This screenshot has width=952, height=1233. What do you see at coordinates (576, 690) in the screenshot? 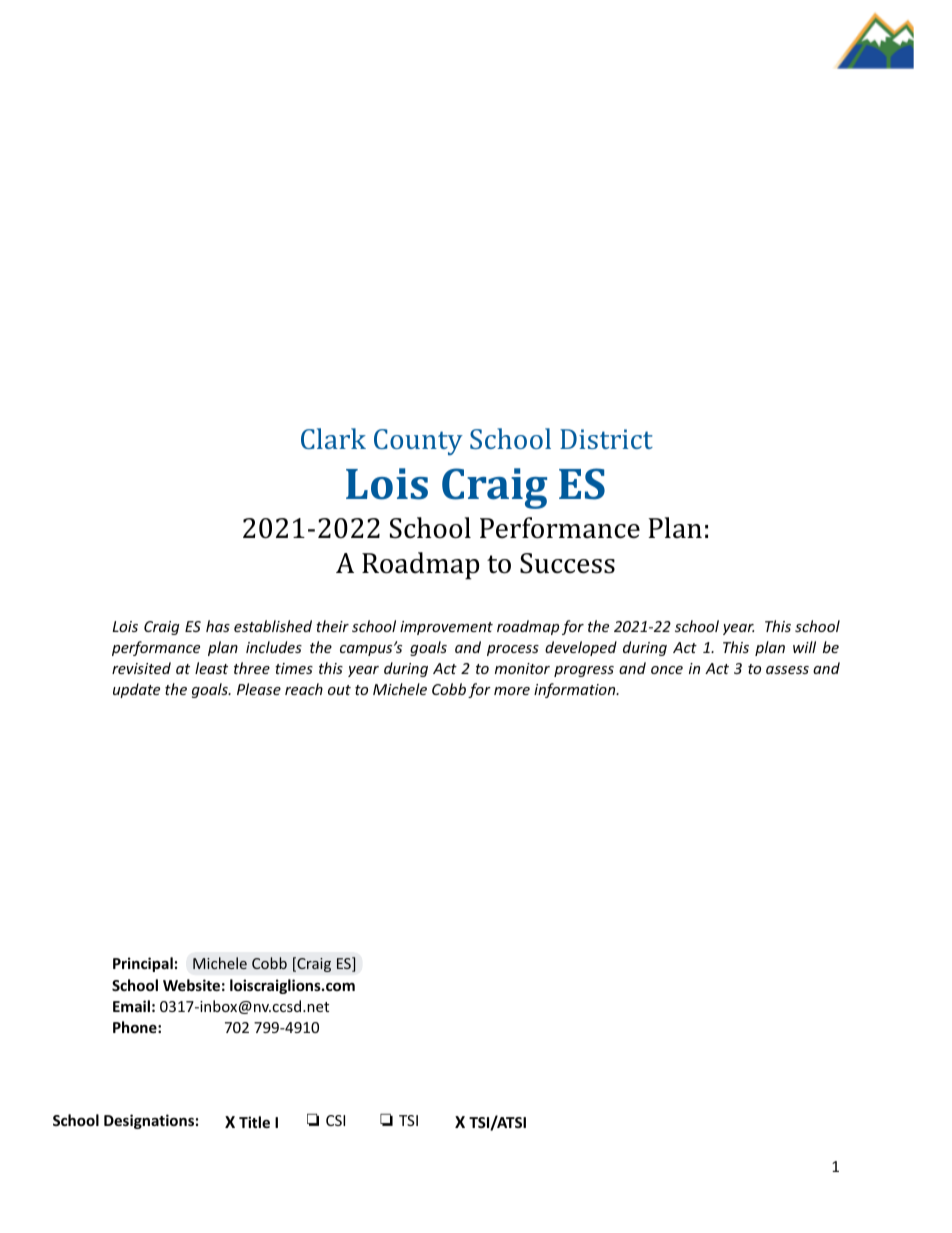
I see `information` at bounding box center [576, 690].
